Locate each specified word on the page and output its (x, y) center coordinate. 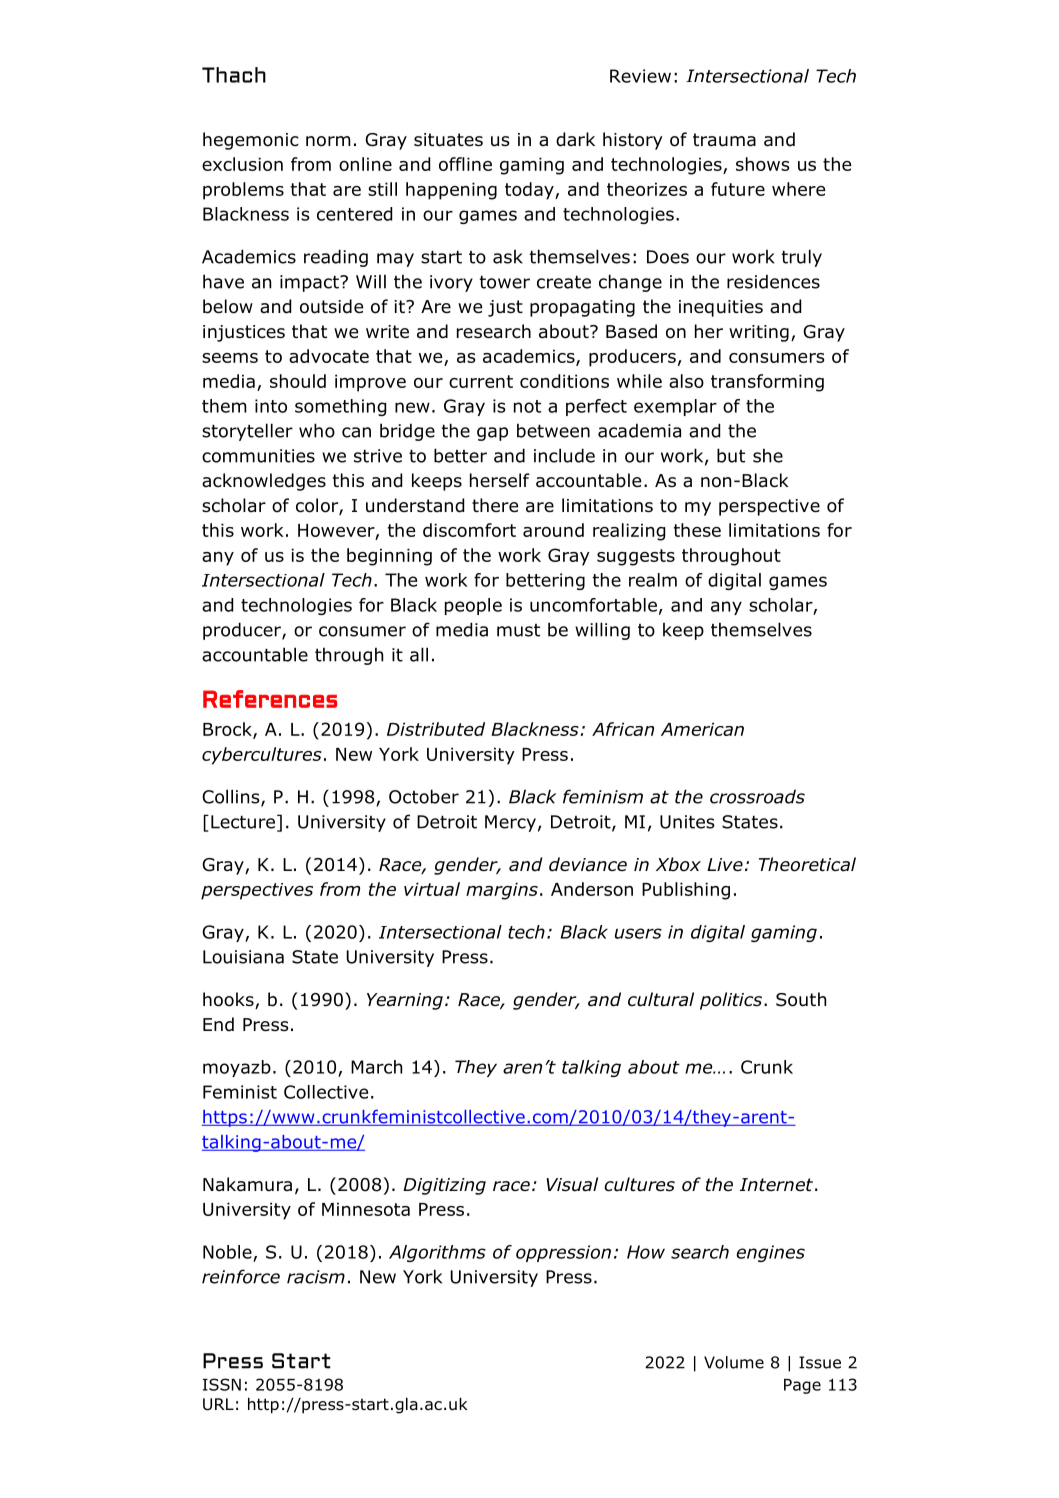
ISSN (222, 1384)
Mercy (510, 823)
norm (328, 141)
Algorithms (437, 1253)
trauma (724, 140)
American (702, 729)
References (270, 699)
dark (575, 139)
